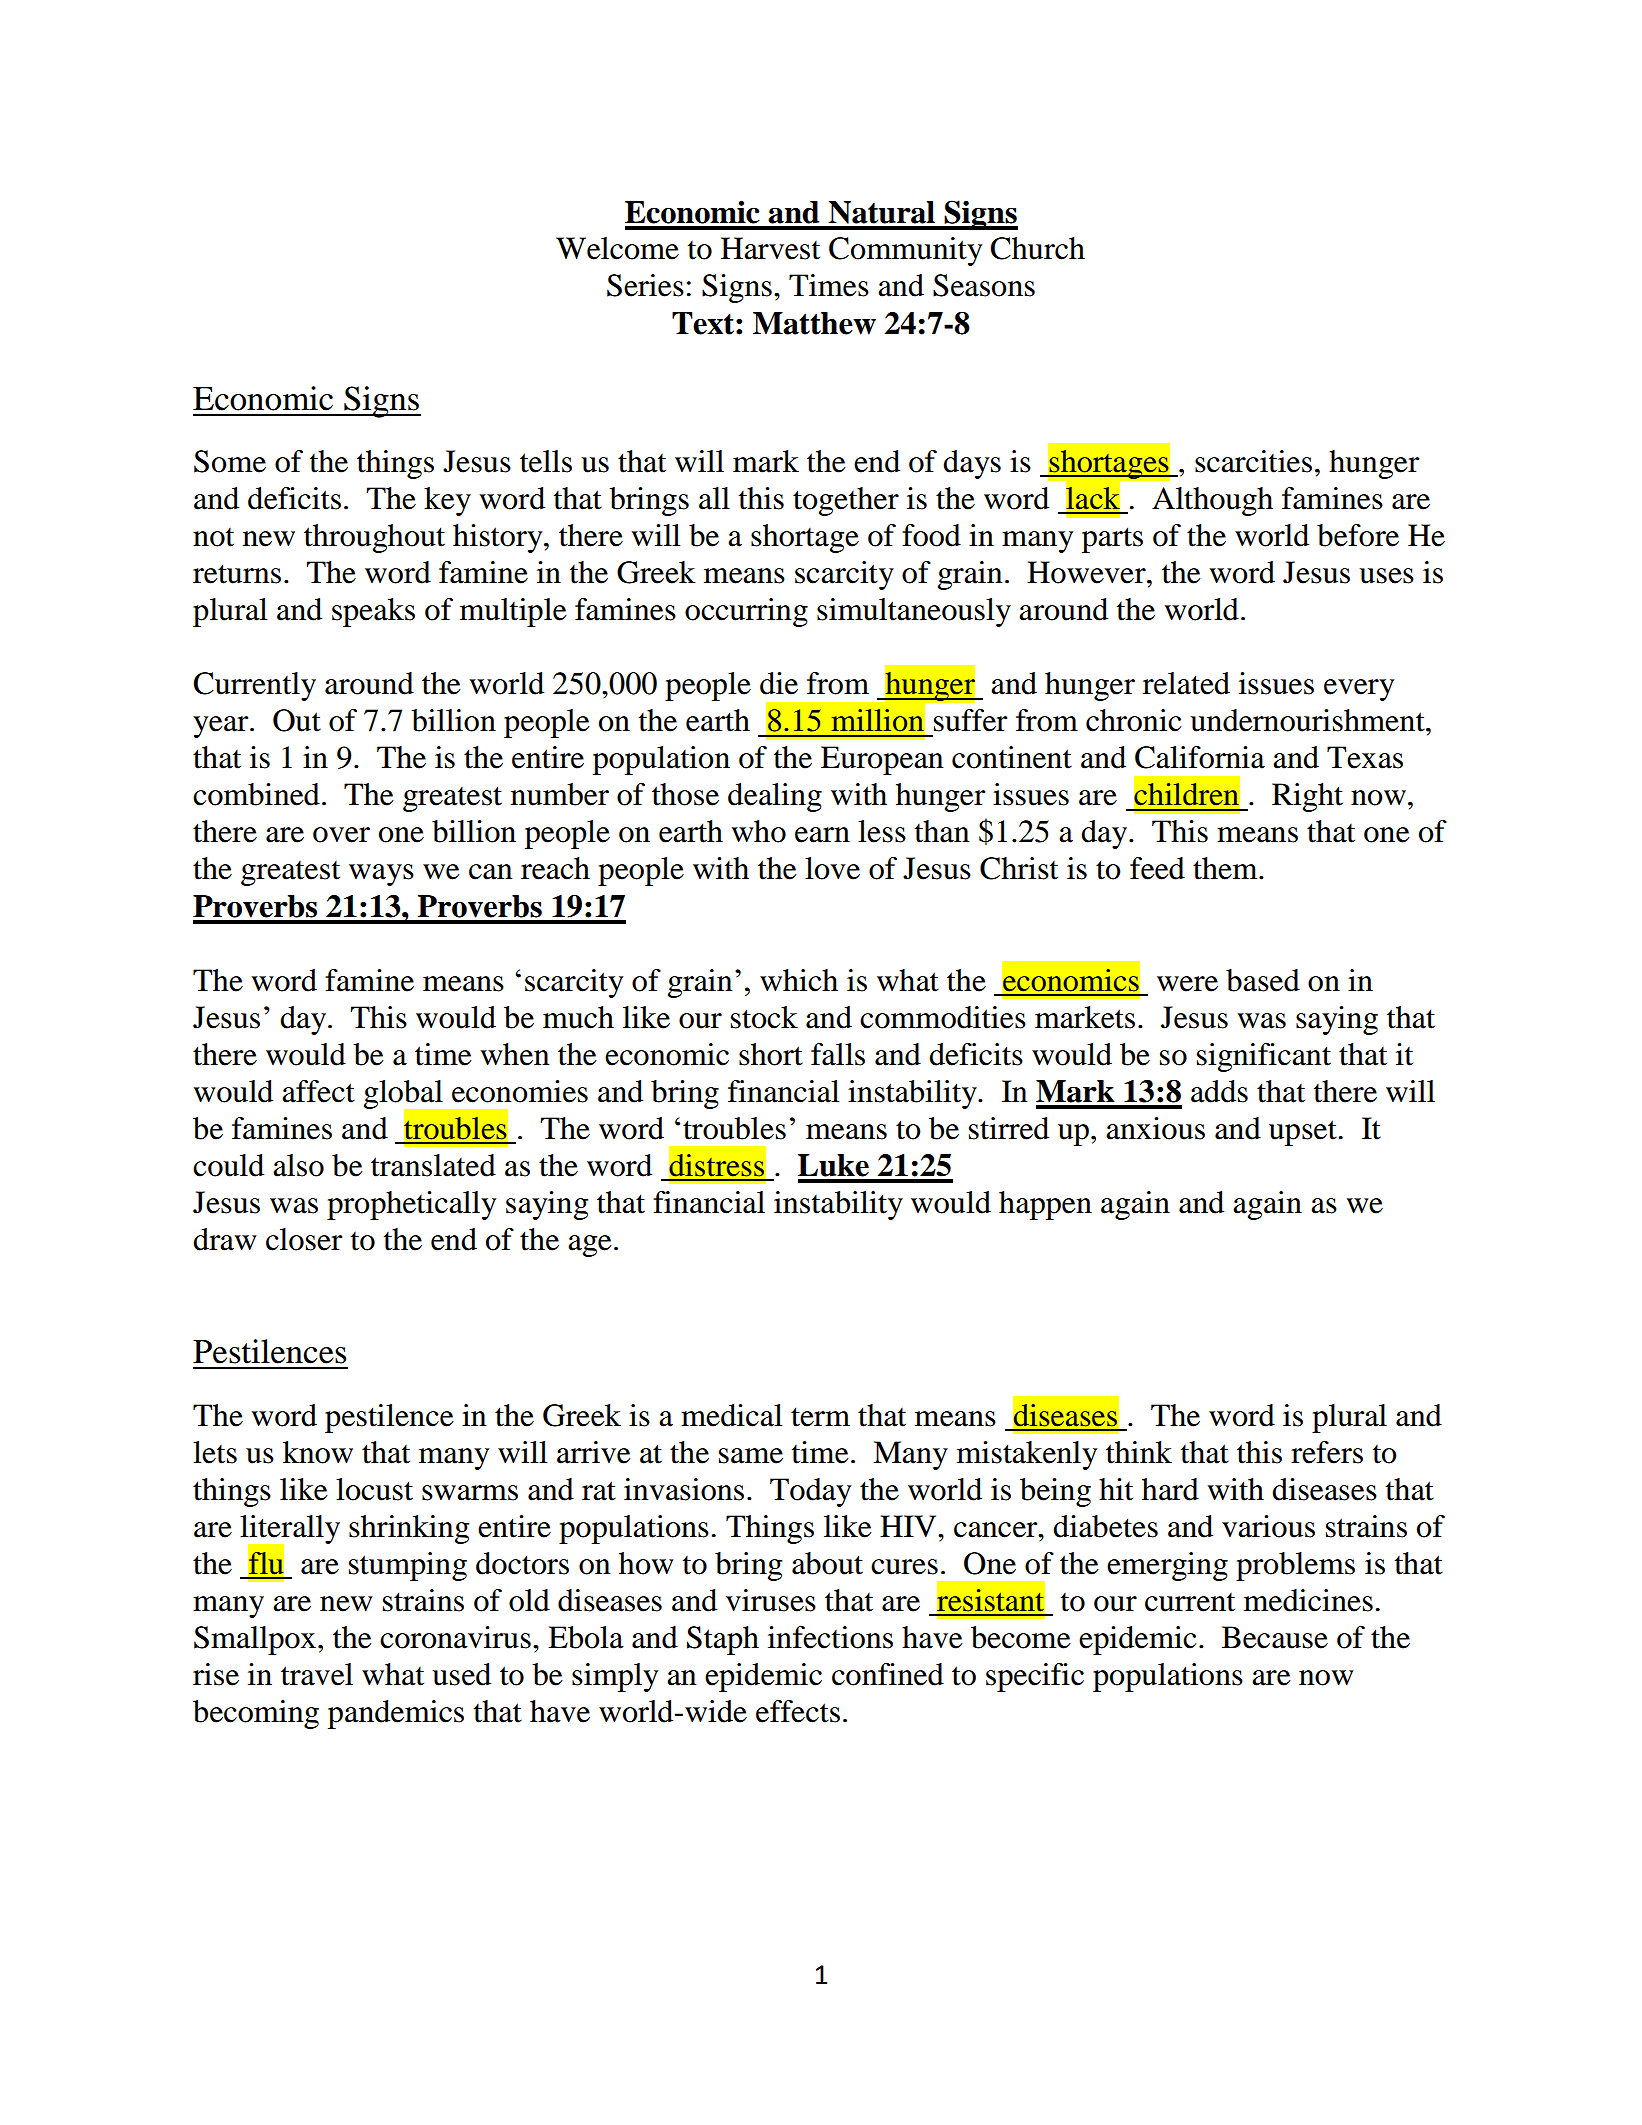 Image resolution: width=1642 pixels, height=2125 pixels. Describe the element at coordinates (317, 1674) in the document. I see `travel` at that location.
